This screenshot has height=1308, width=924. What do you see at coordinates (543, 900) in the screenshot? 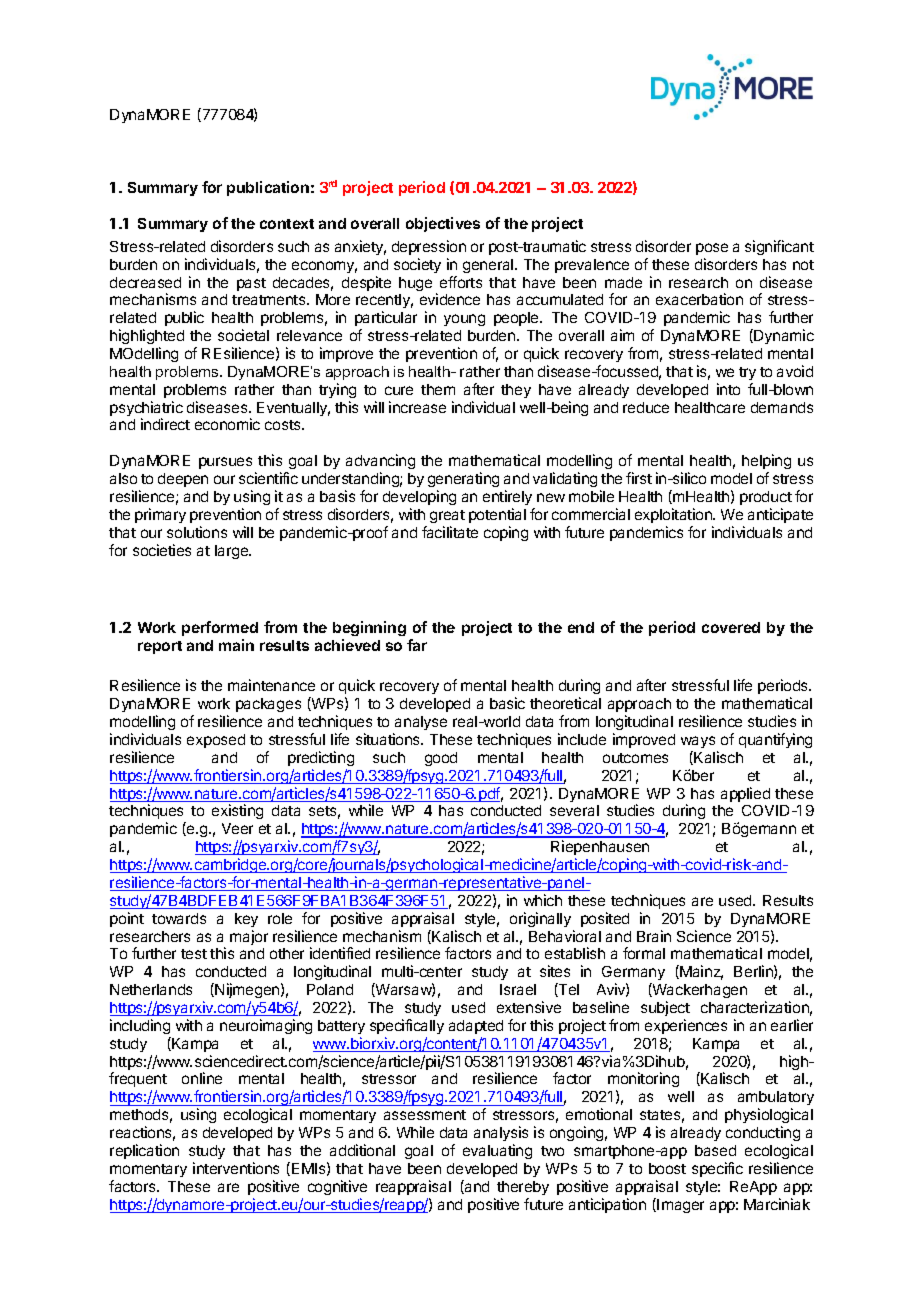
I see `which` at bounding box center [543, 900].
